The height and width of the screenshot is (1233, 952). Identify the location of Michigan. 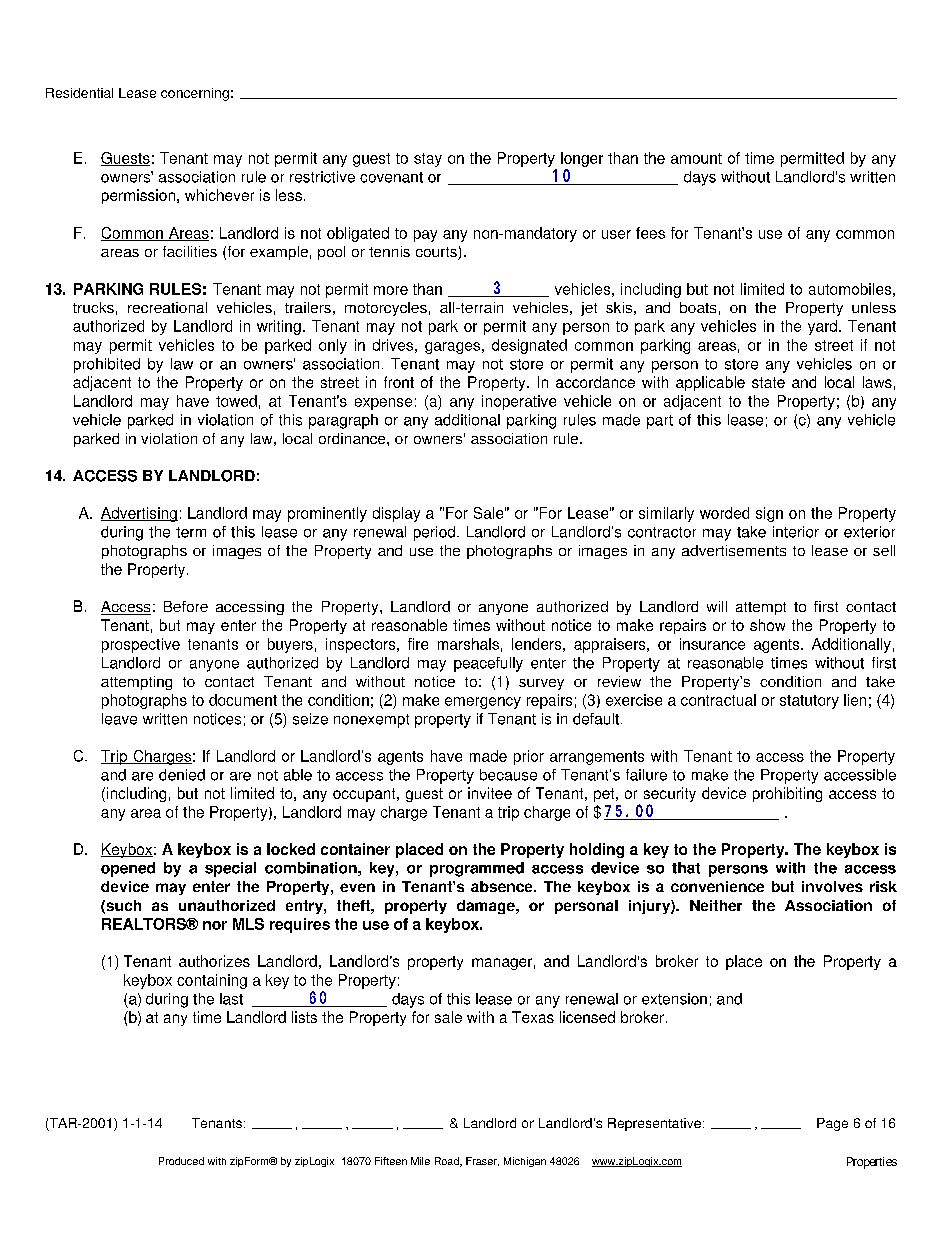
(525, 1162).
